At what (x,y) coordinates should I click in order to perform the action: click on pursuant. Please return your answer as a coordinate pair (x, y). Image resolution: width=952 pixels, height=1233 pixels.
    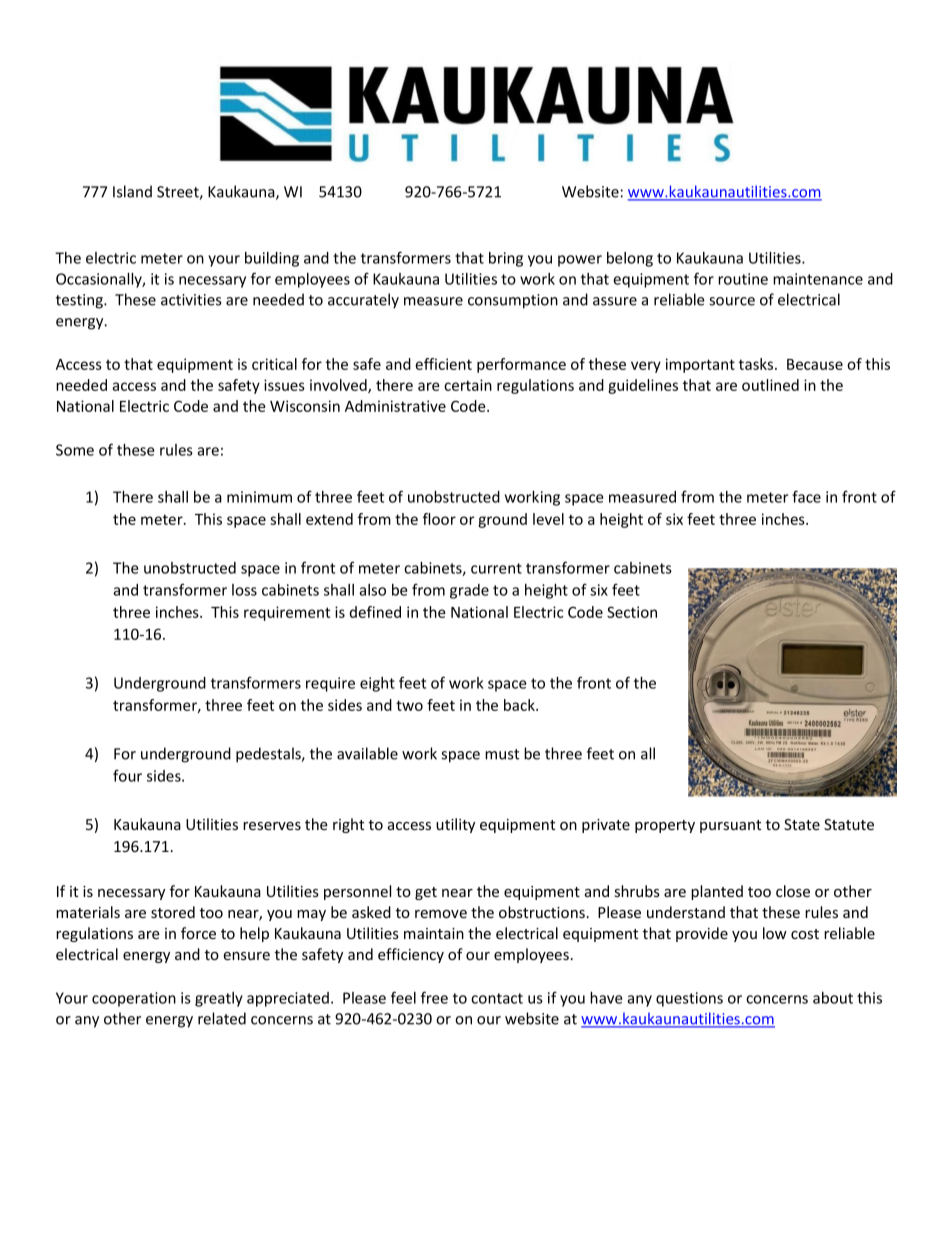
    Looking at the image, I should click on (730, 826).
